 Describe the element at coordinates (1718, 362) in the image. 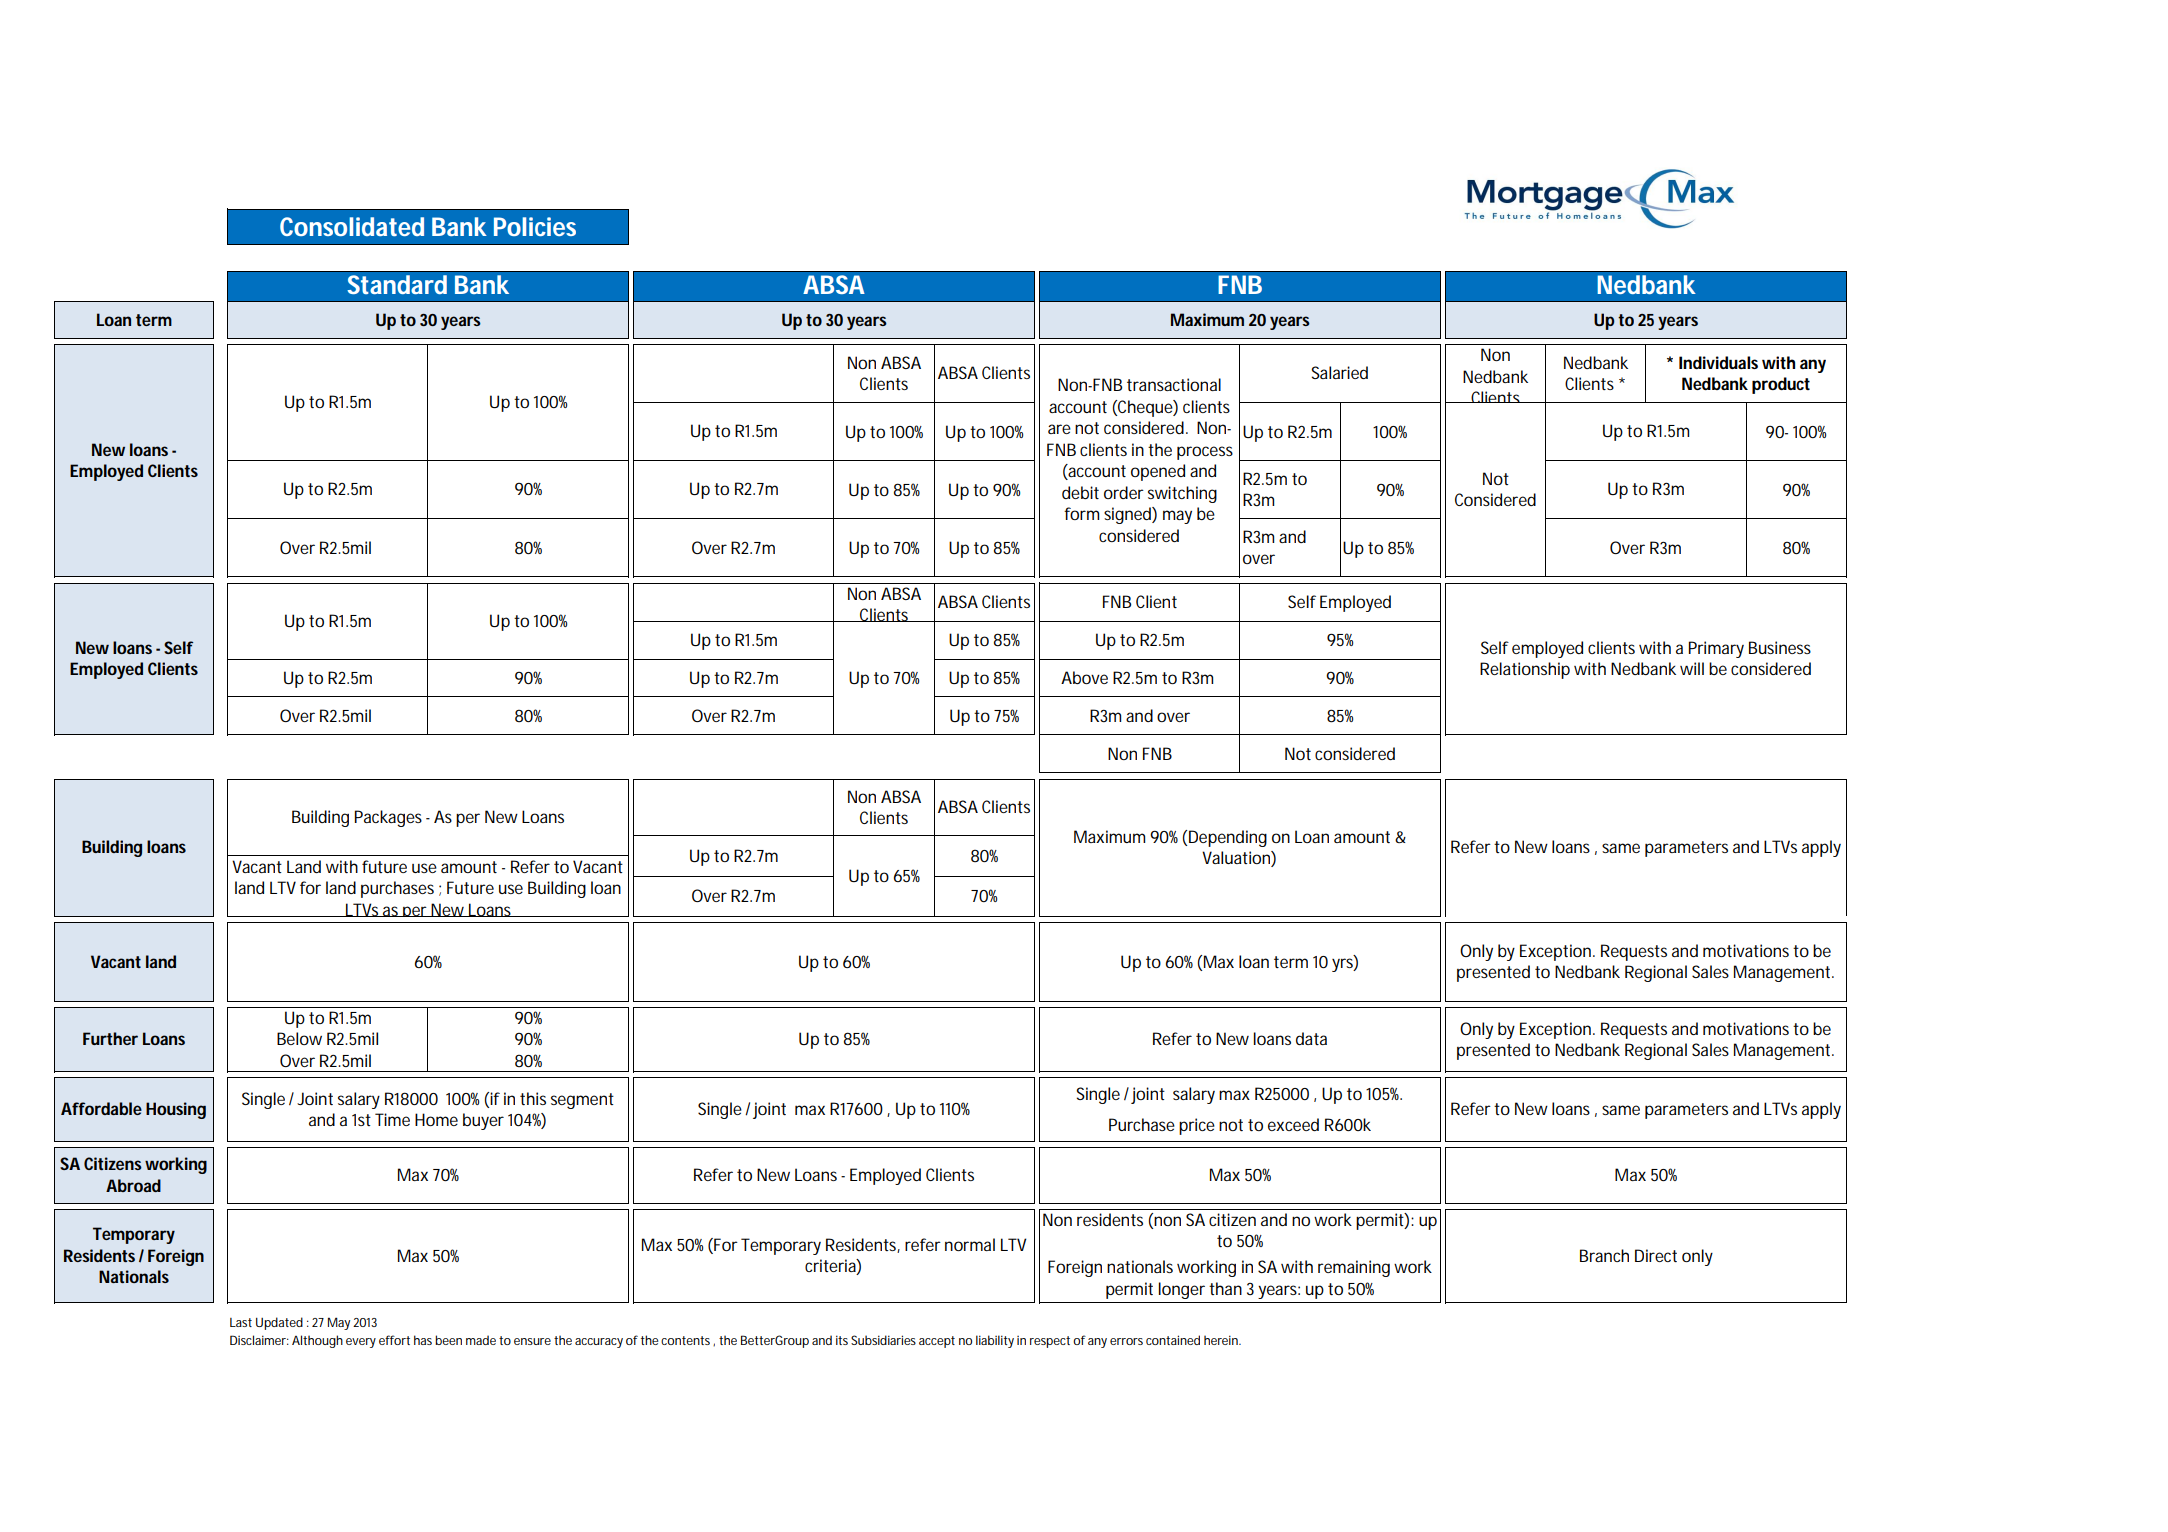

I see `Individuals` at that location.
